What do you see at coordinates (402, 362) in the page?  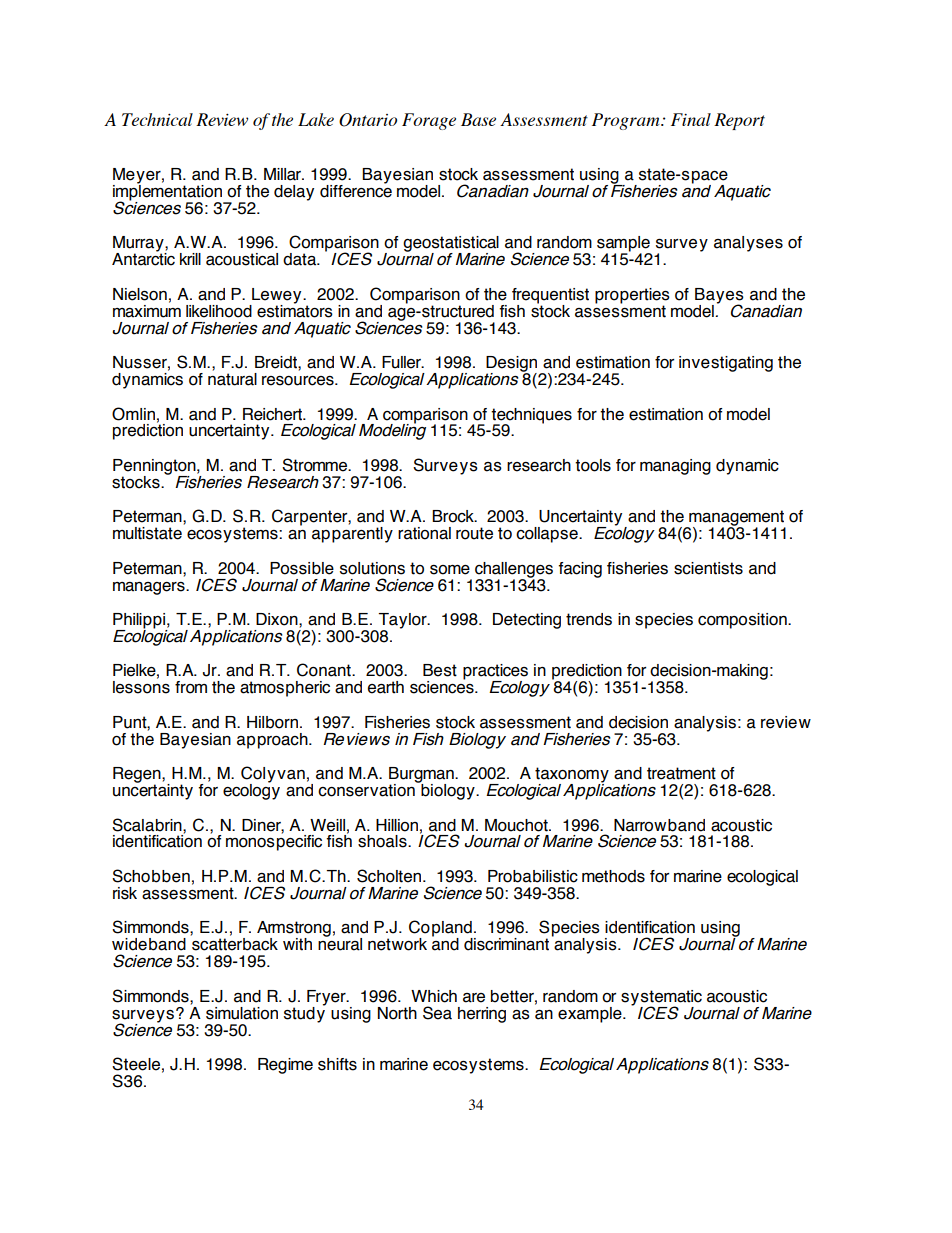 I see `Fuller` at bounding box center [402, 362].
